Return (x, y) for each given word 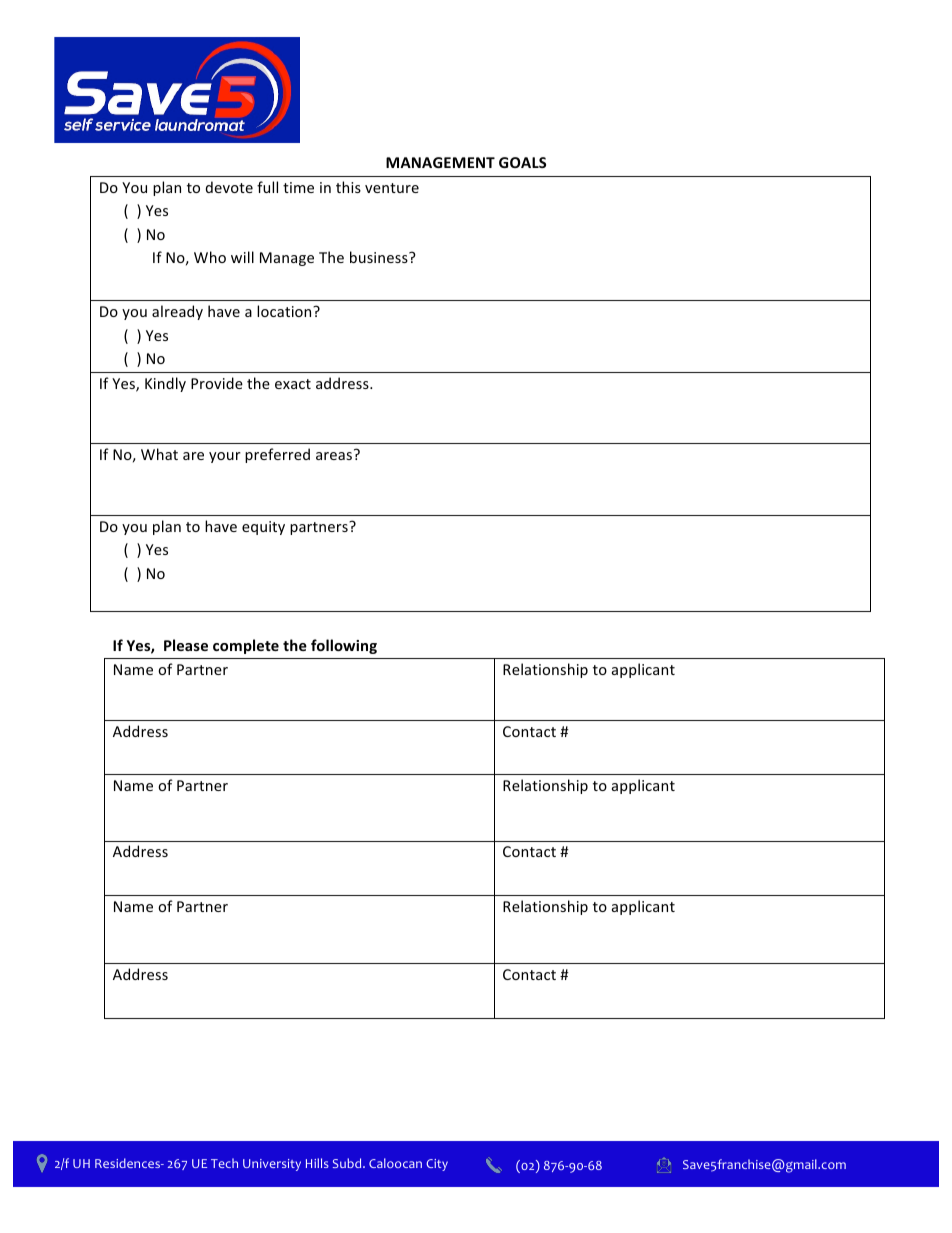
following (344, 646)
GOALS (522, 162)
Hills (317, 1163)
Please (186, 645)
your (225, 457)
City (437, 1165)
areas (335, 455)
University (272, 1165)
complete (246, 646)
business (380, 257)
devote (229, 187)
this (348, 187)
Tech (224, 1163)
